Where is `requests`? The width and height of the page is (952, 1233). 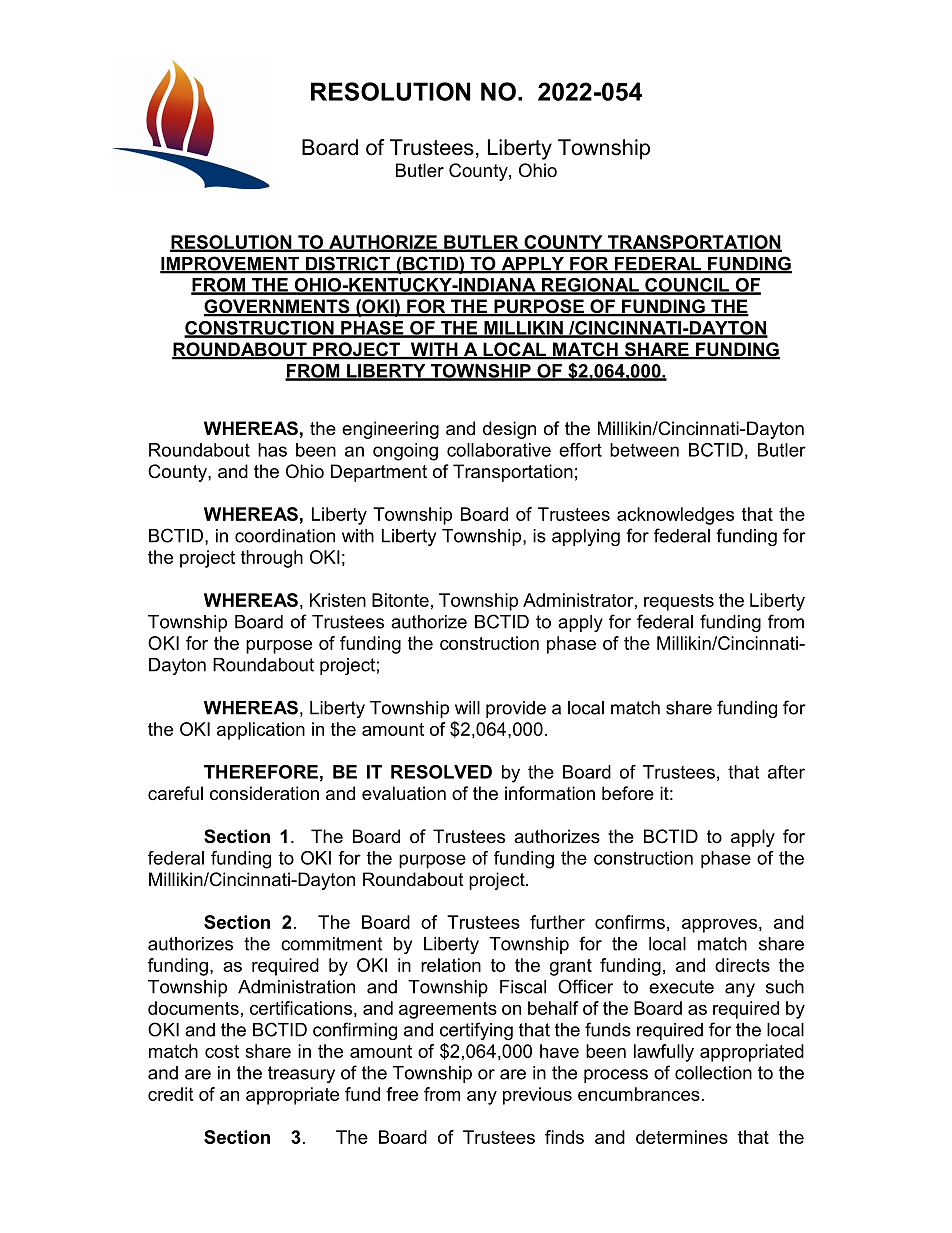 requests is located at coordinates (679, 602).
